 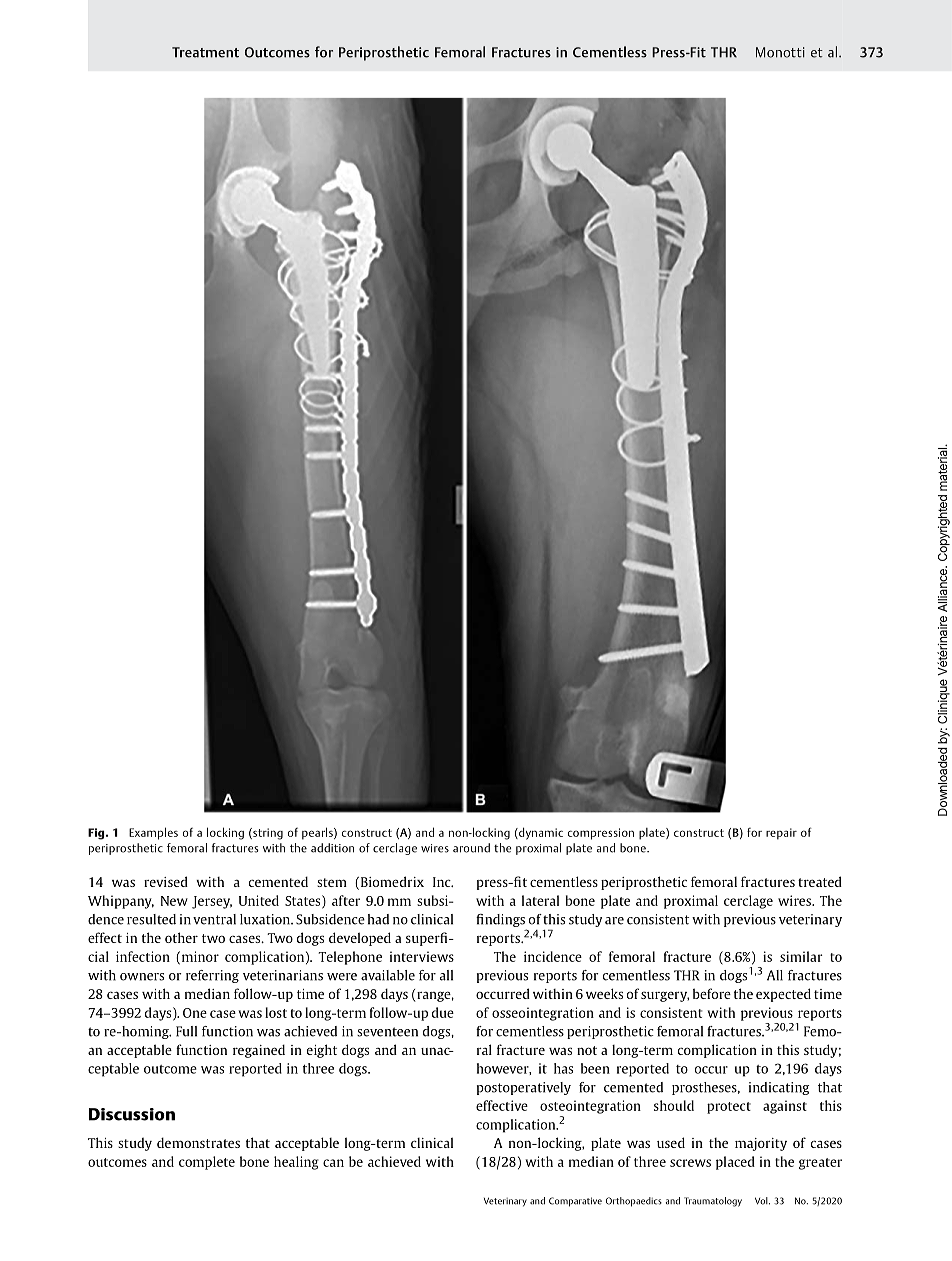 What do you see at coordinates (735, 1163) in the screenshot?
I see `placed` at bounding box center [735, 1163].
